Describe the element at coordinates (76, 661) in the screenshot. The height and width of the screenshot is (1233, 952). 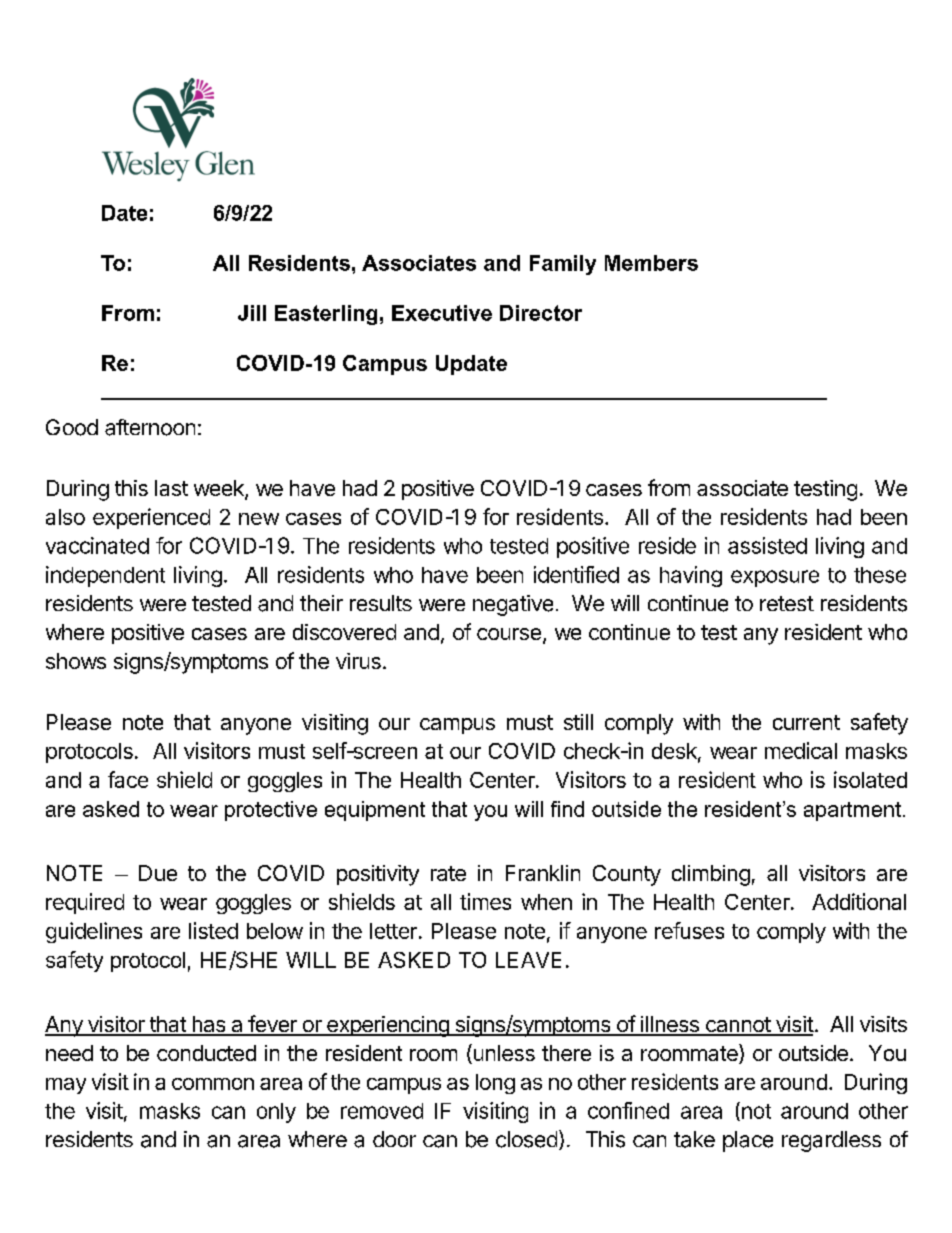
I see `shows` at that location.
